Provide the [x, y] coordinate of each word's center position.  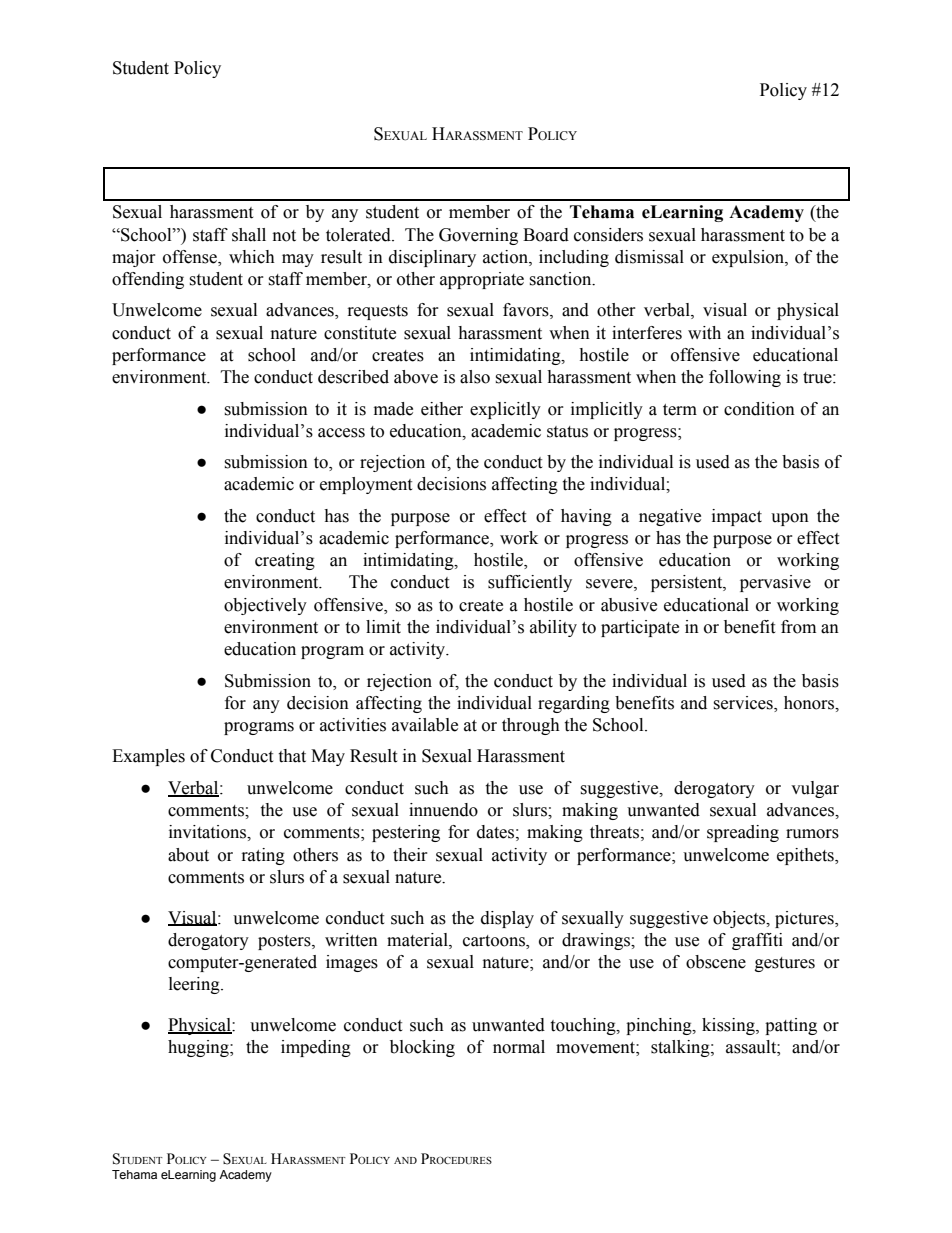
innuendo [443, 810]
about [188, 855]
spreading [743, 833]
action [506, 257]
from [798, 627]
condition [759, 409]
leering [195, 985]
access [341, 433]
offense [191, 257]
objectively [265, 606]
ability [553, 628]
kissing [729, 1026]
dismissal [649, 257]
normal [519, 1047]
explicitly [505, 410]
